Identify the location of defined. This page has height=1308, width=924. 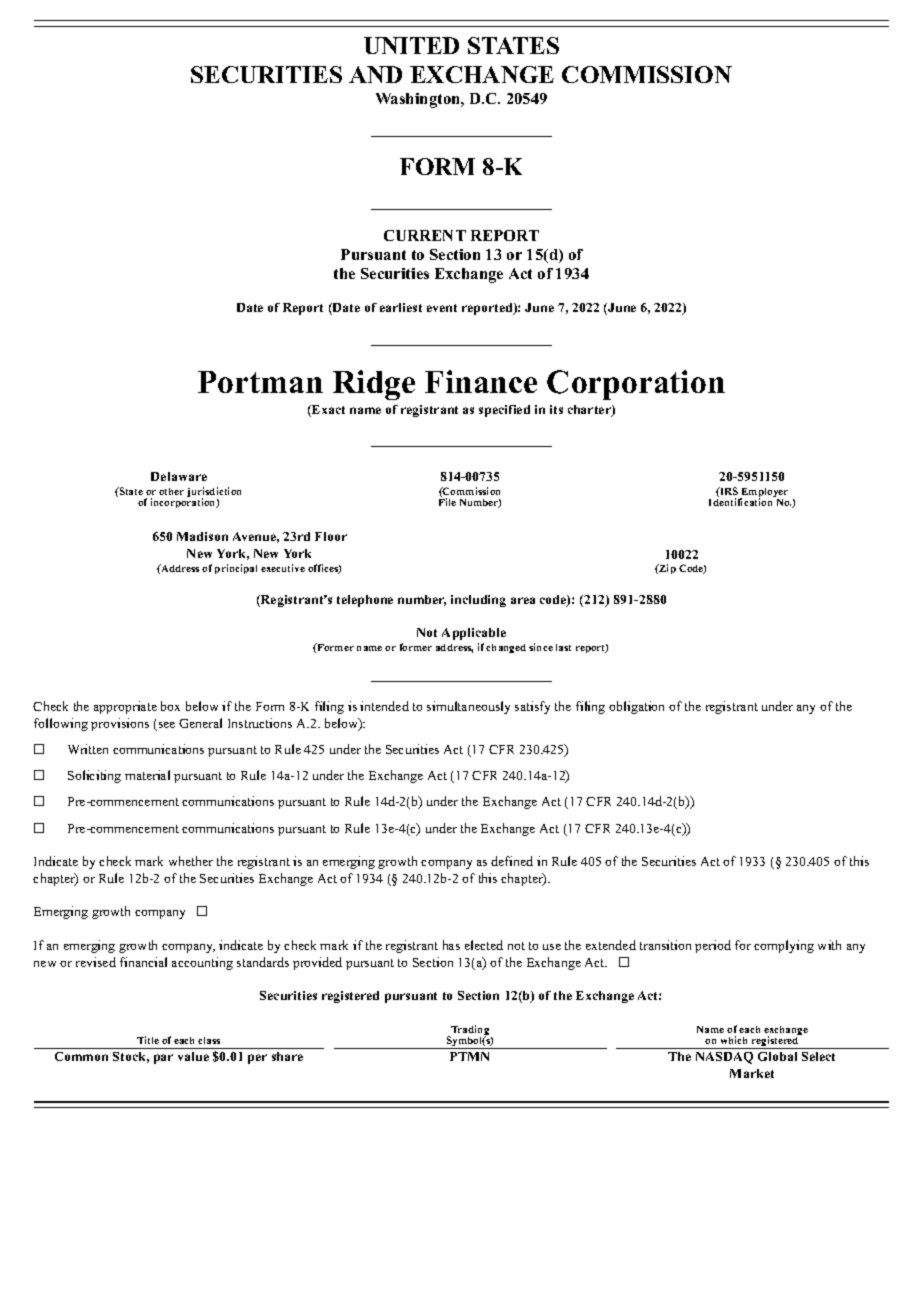
(512, 861).
